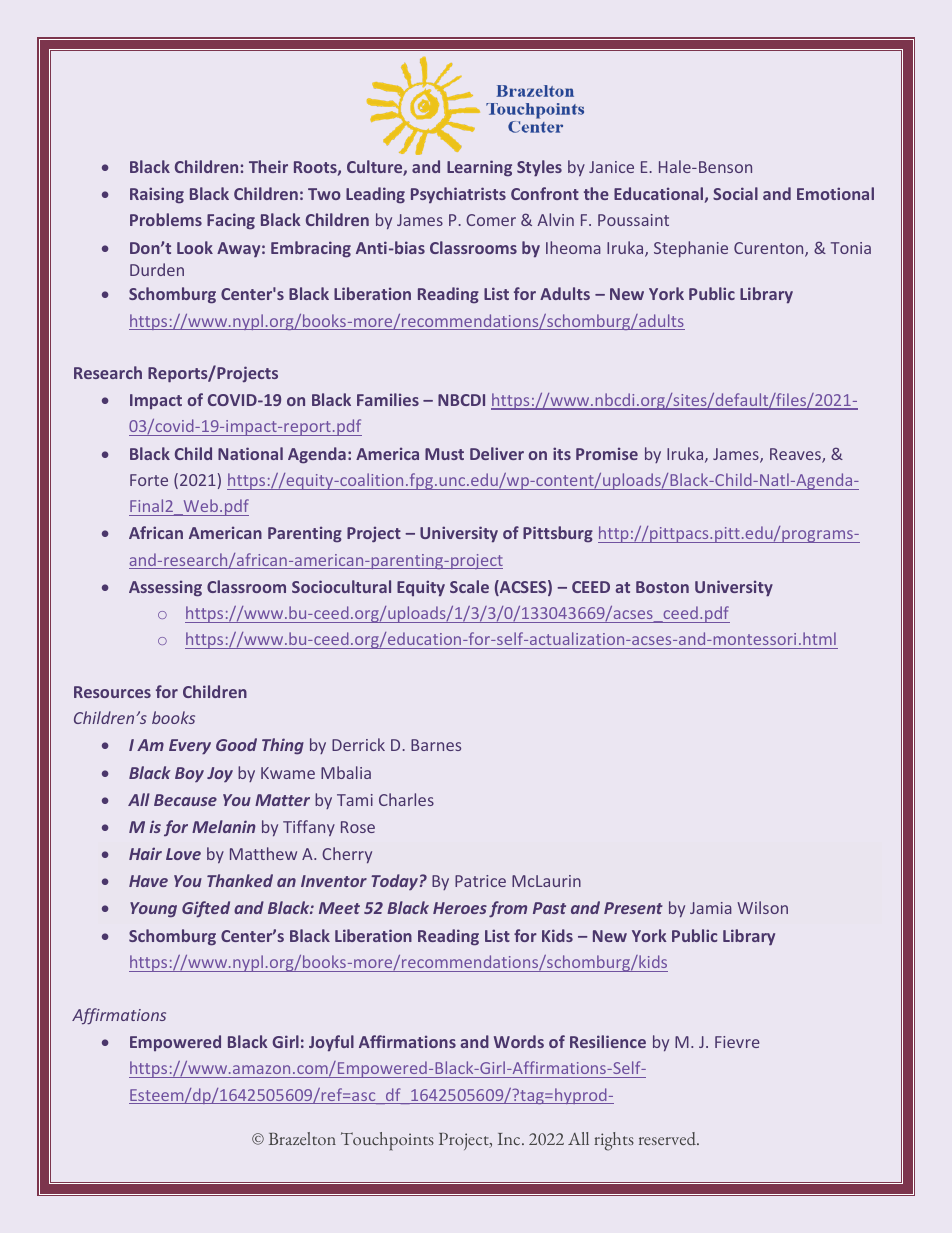 This document has width=952, height=1233. I want to click on Every, so click(190, 746).
